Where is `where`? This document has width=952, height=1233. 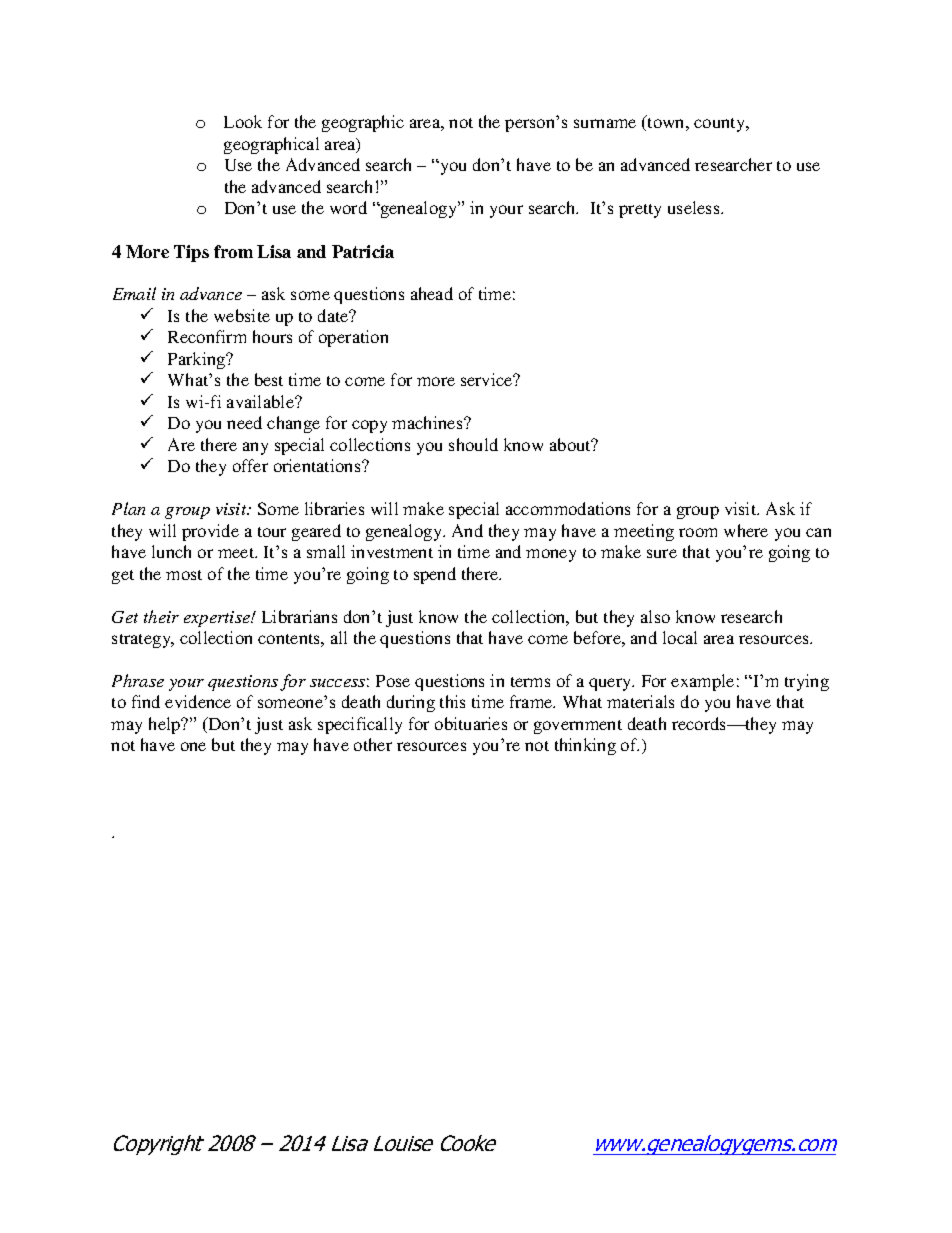 where is located at coordinates (746, 530).
